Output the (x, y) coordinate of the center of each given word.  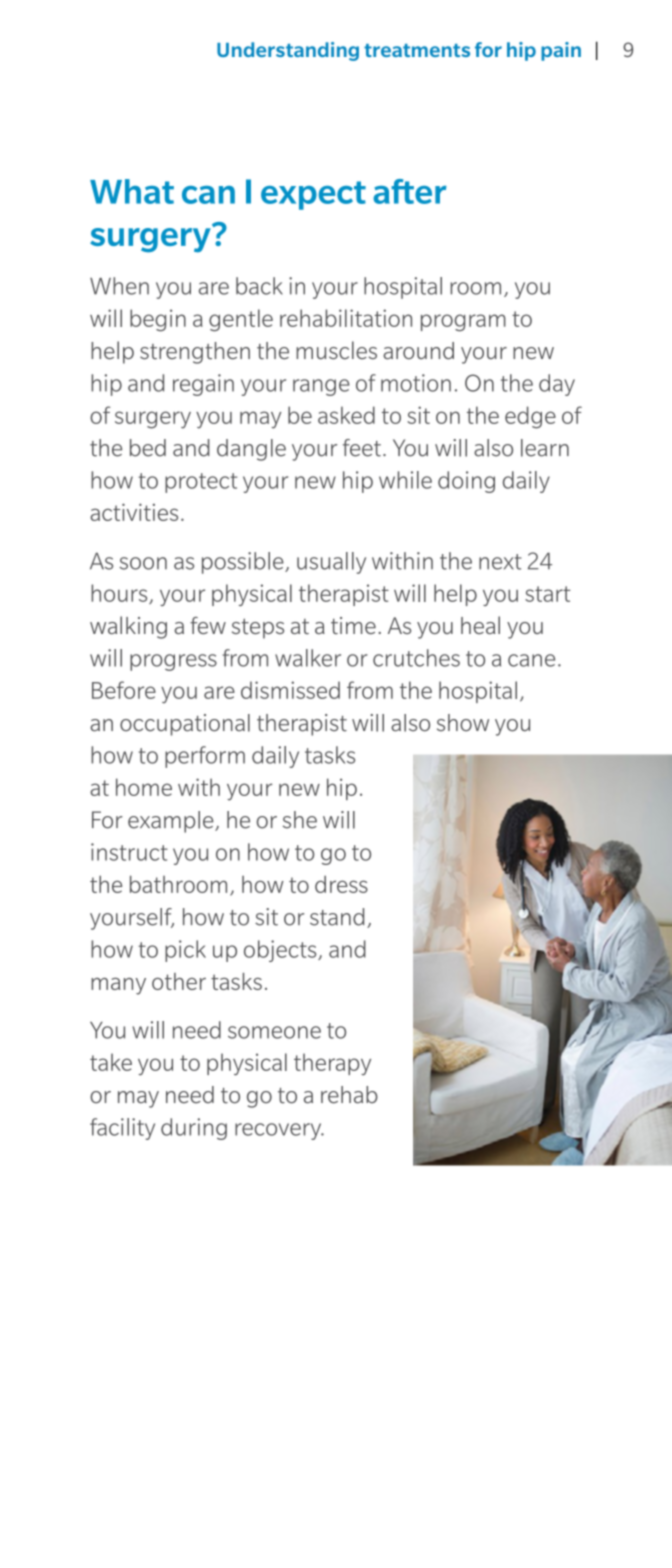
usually (331, 563)
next (500, 562)
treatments (417, 50)
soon (143, 563)
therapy (332, 1064)
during (194, 1129)
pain (561, 51)
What (132, 191)
